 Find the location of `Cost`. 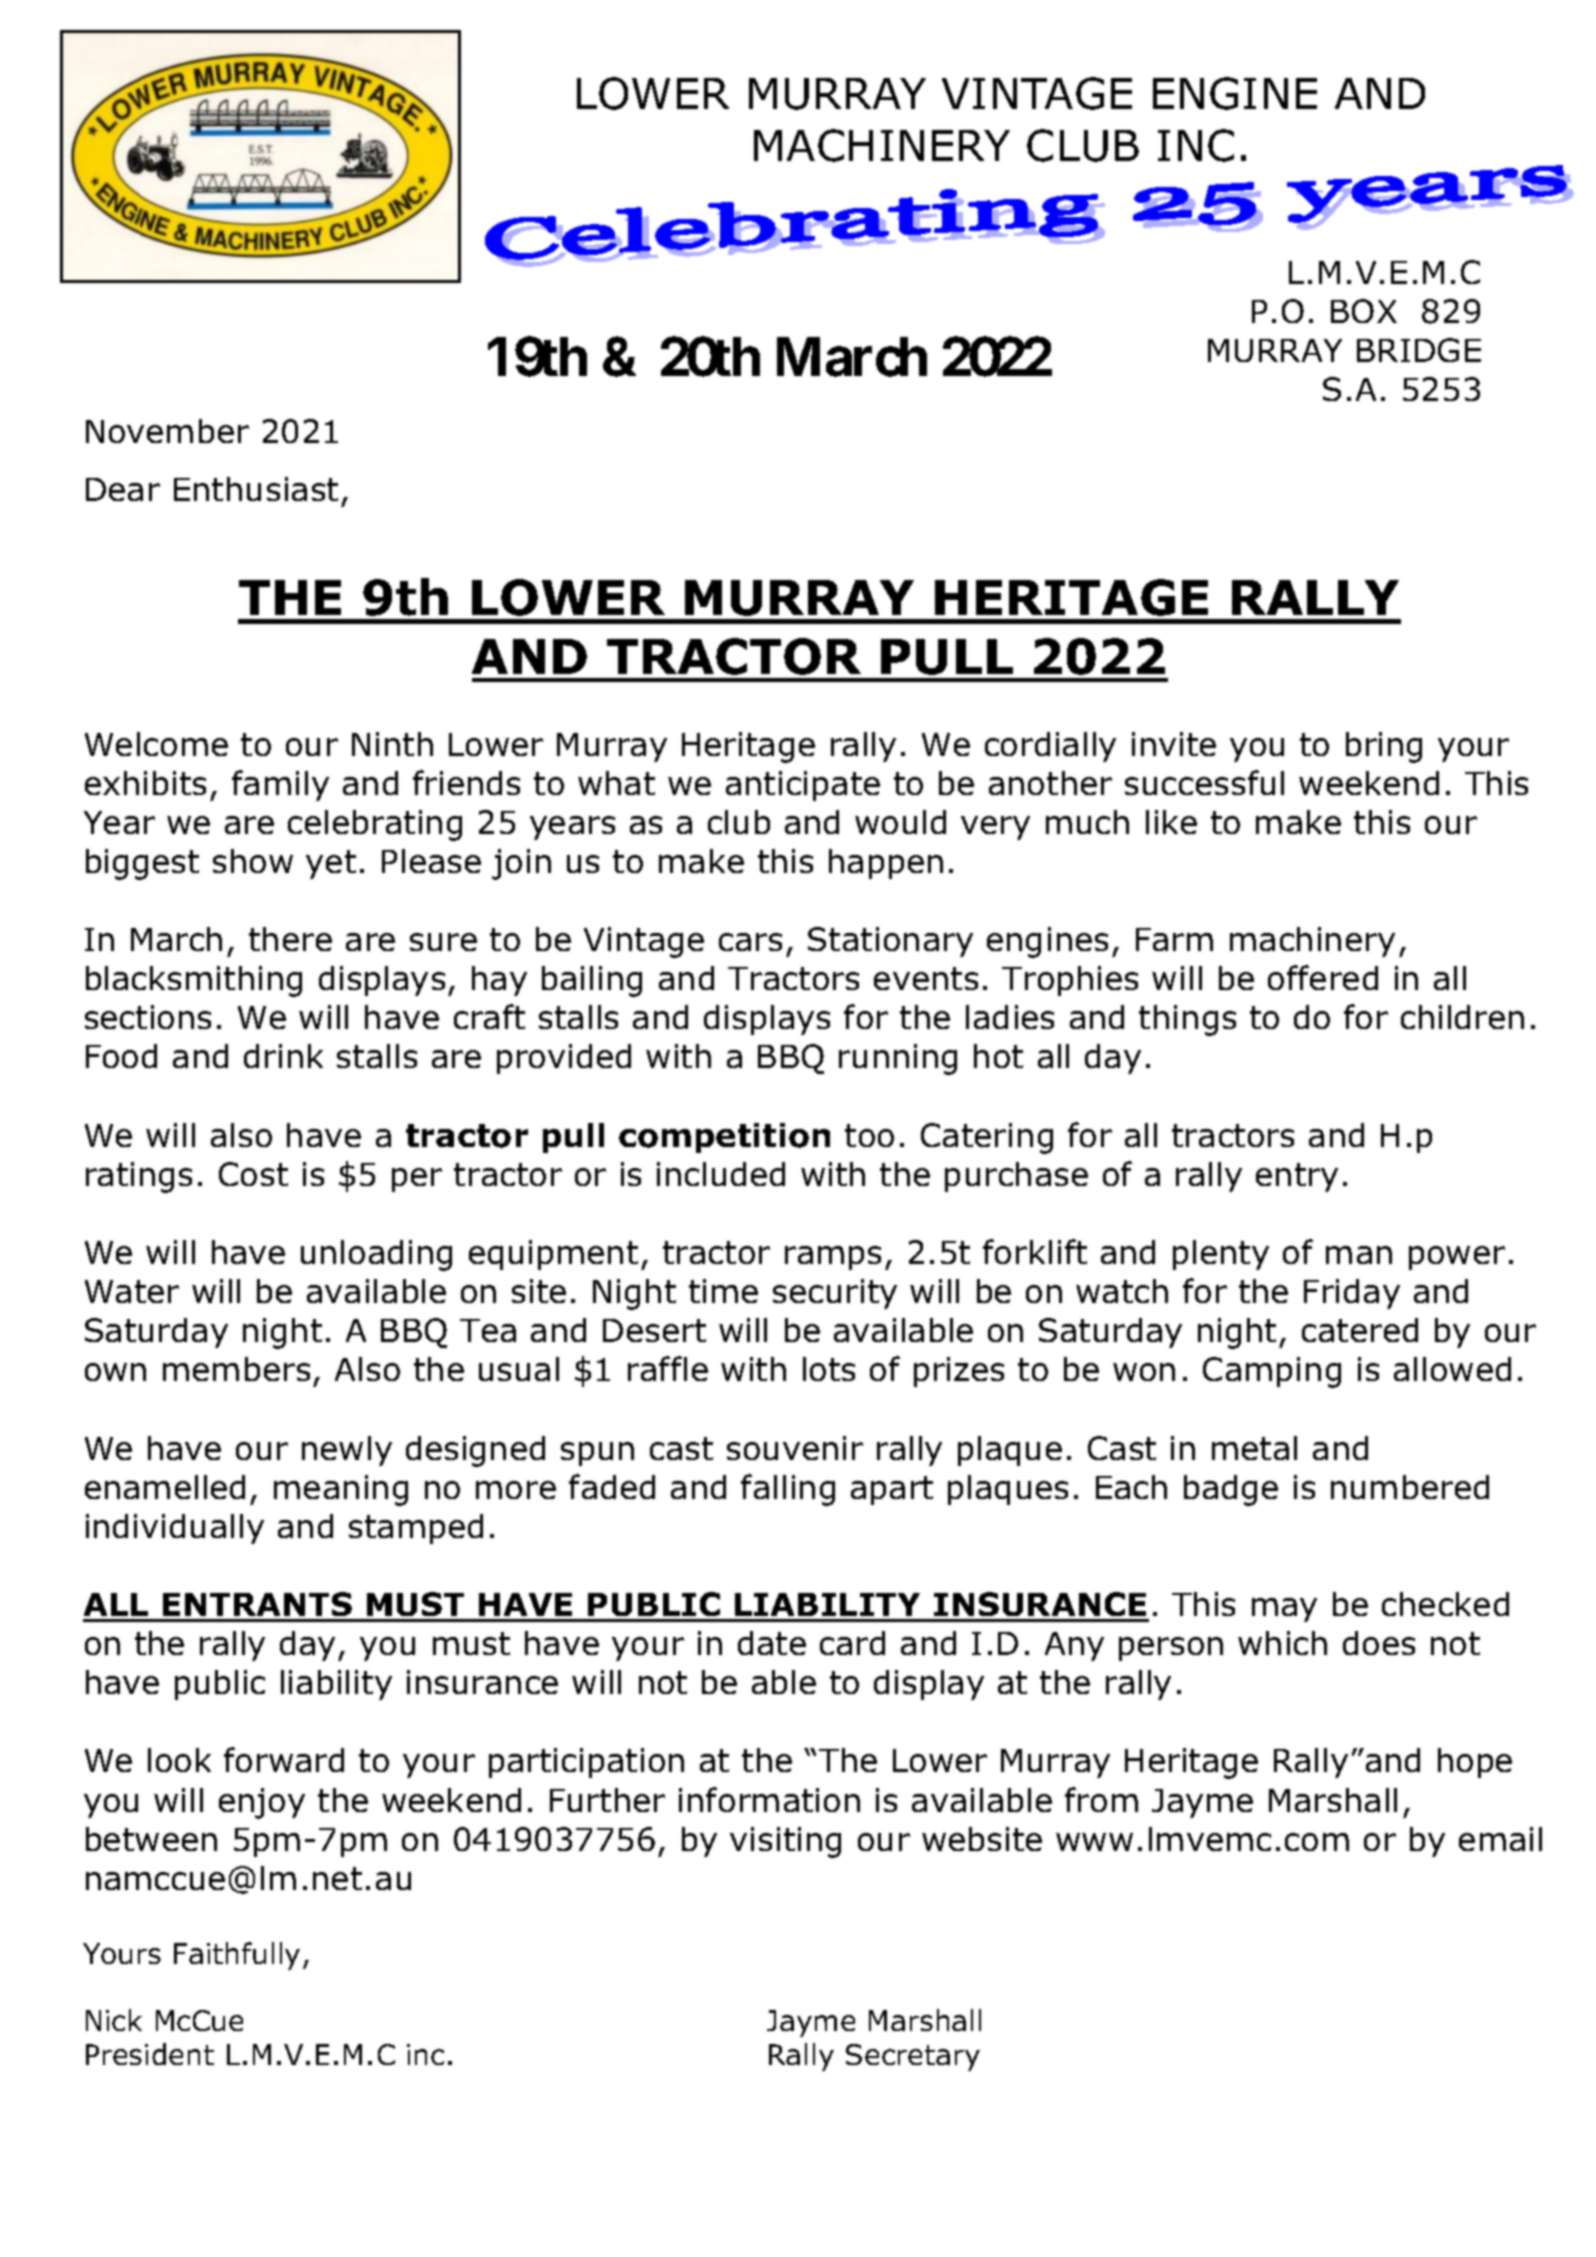

Cost is located at coordinates (253, 1174).
